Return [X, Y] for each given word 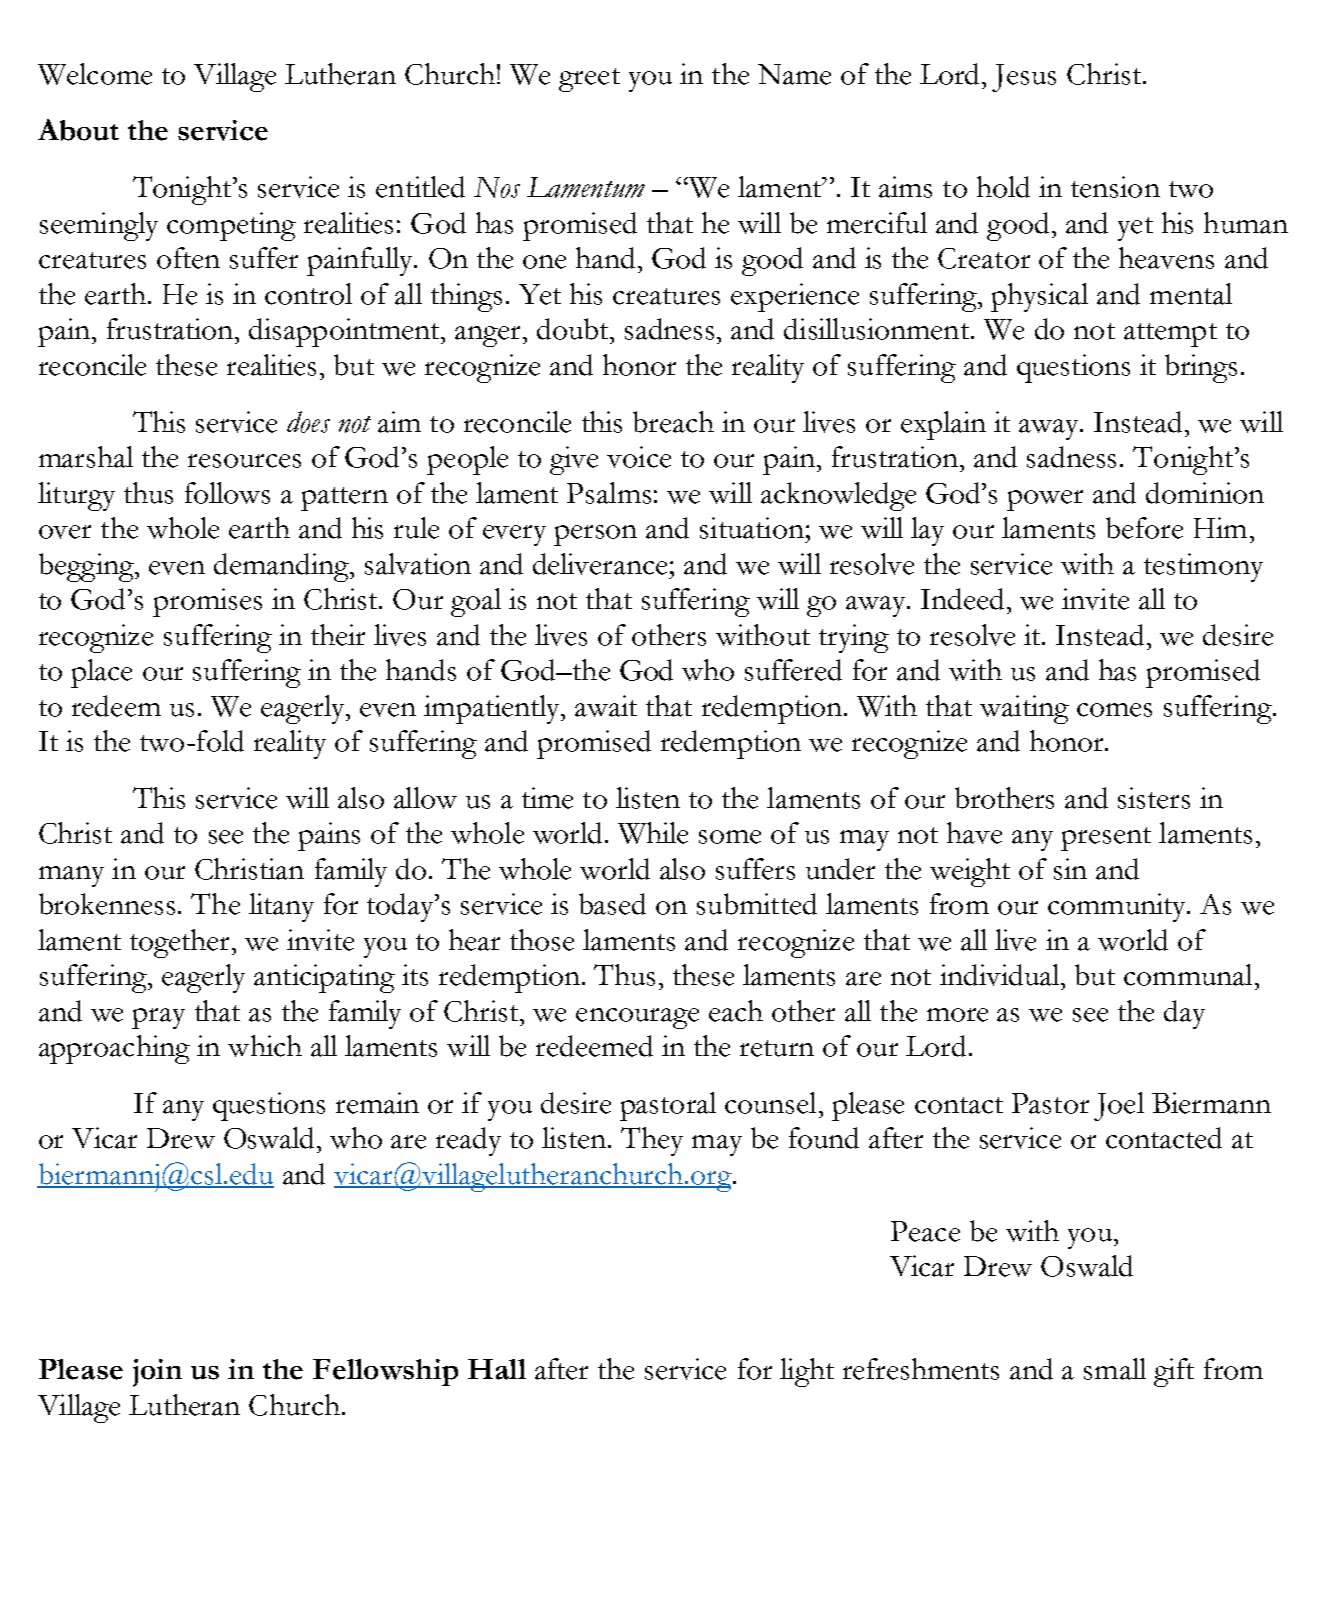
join [157, 1373]
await [606, 706]
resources [244, 461]
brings [1201, 368]
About [78, 130]
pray [158, 1018]
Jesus [1024, 78]
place [101, 673]
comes [1114, 710]
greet [589, 80]
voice [639, 457]
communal [1188, 975]
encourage [637, 1018]
